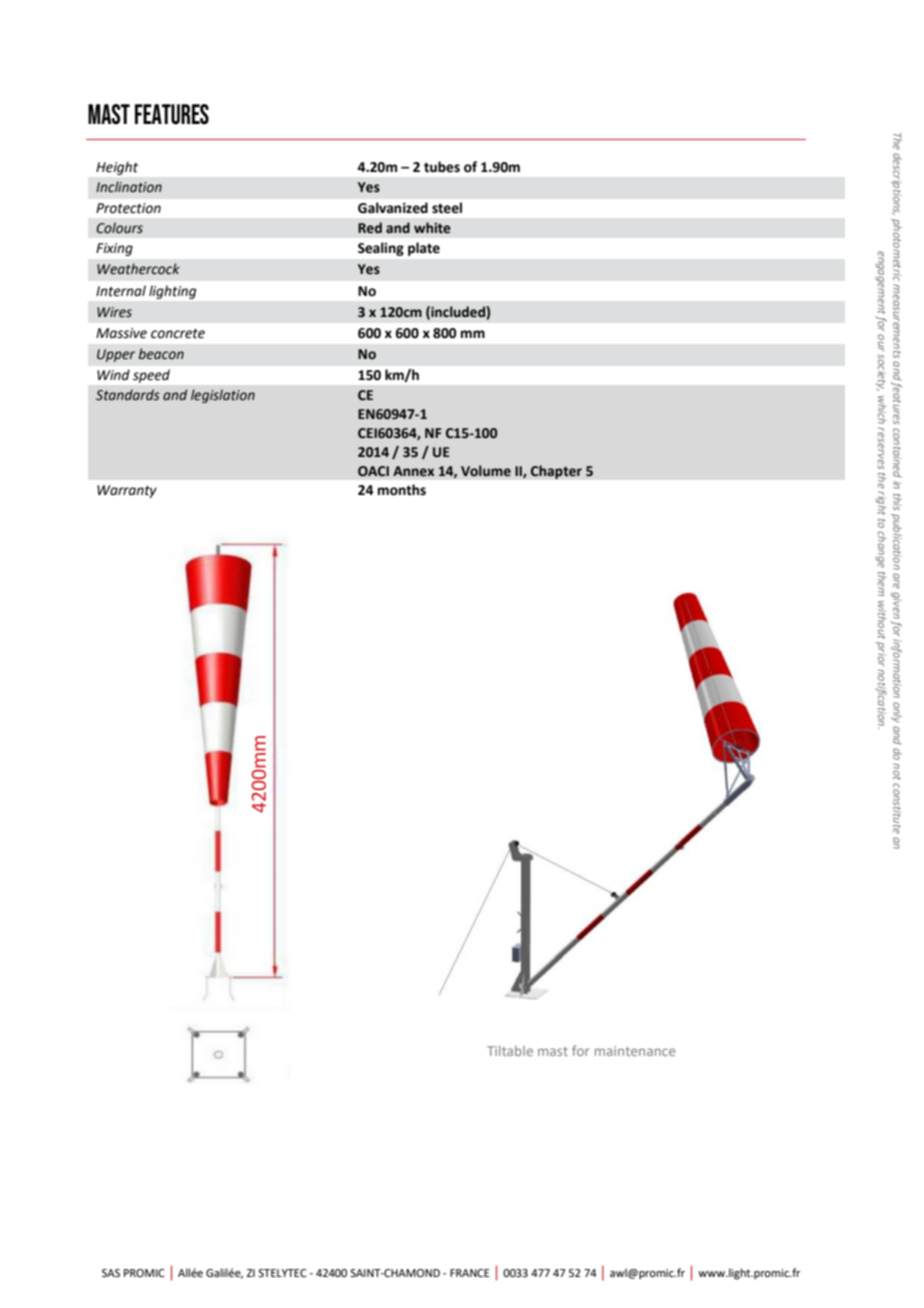 The width and height of the document is (924, 1308). What do you see at coordinates (556, 472) in the document?
I see `Chapter` at bounding box center [556, 472].
